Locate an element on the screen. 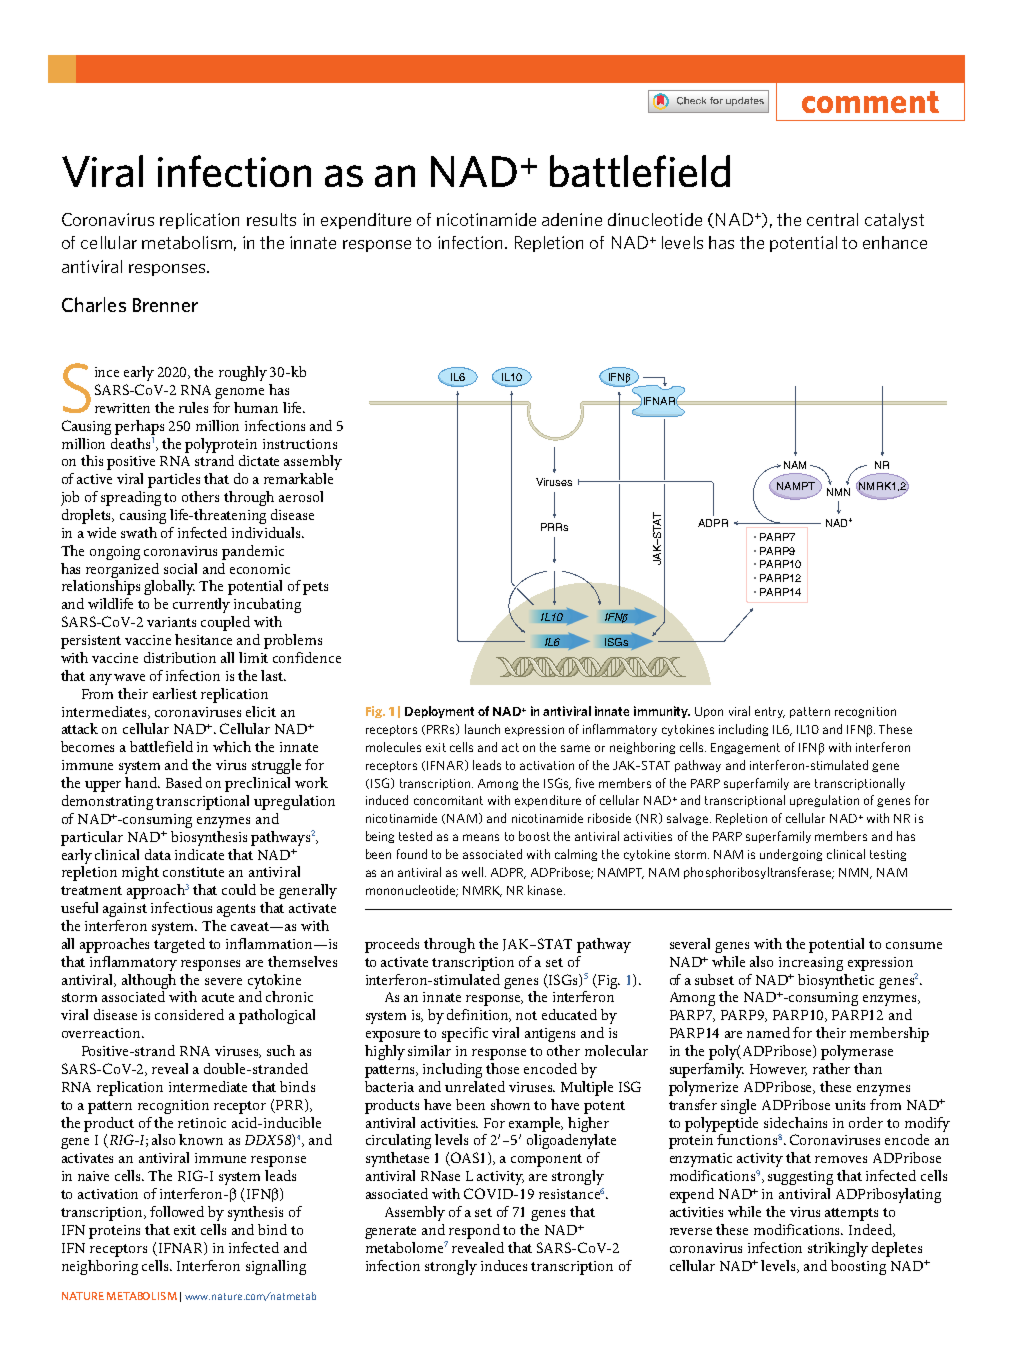  biosynthetic is located at coordinates (836, 981).
